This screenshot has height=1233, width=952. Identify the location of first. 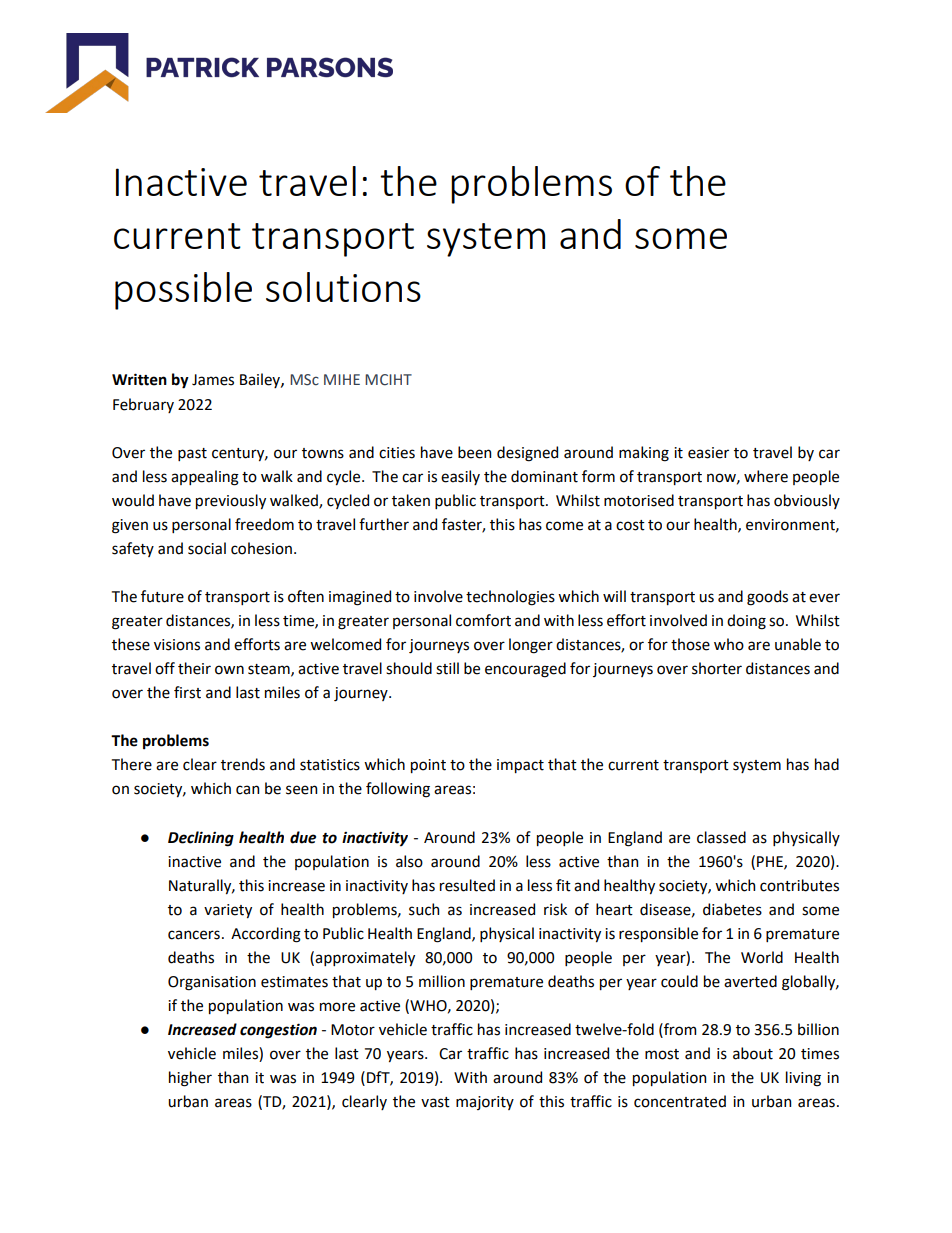
(187, 692).
